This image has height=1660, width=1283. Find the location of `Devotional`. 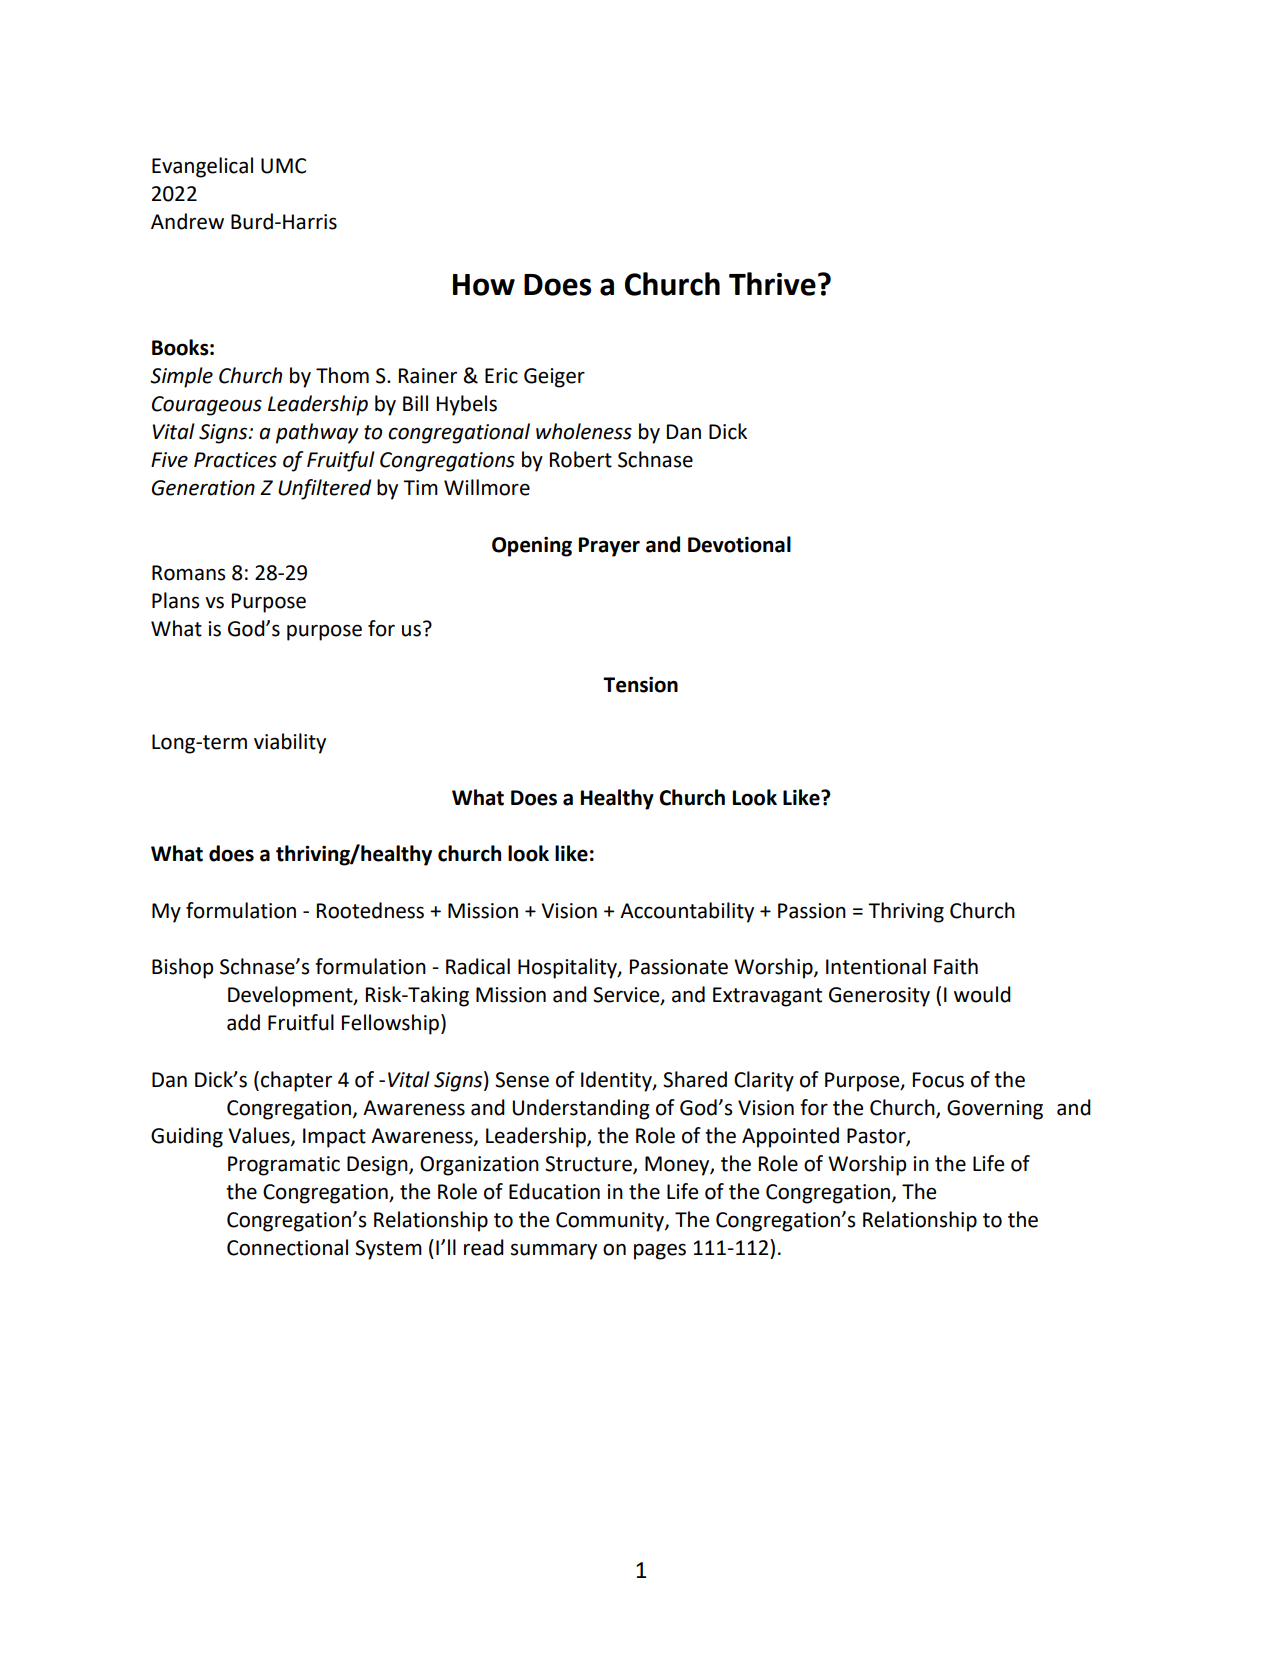

Devotional is located at coordinates (739, 544).
